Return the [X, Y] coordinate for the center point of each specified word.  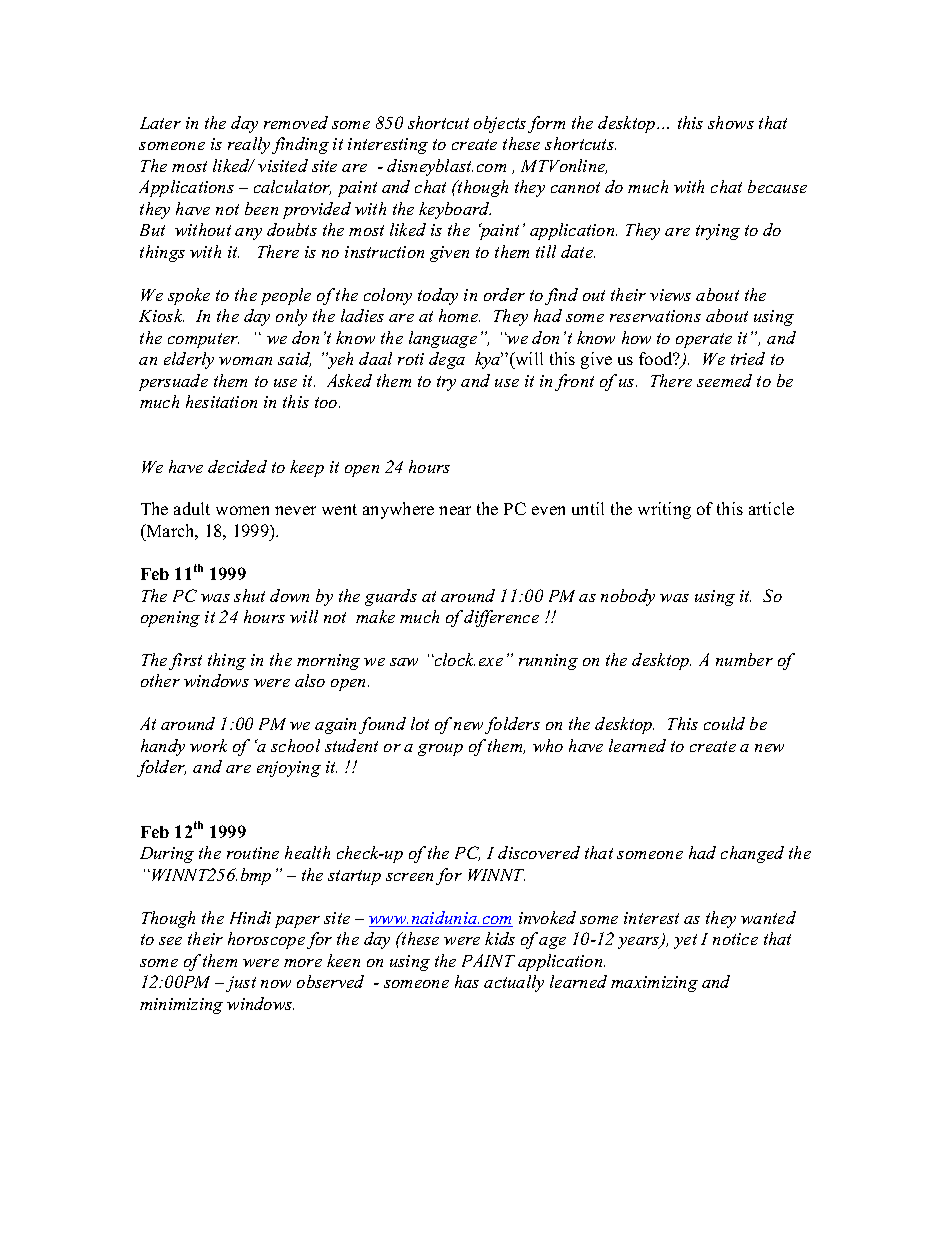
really [249, 145]
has [467, 981]
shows [731, 122]
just [241, 984]
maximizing [654, 984]
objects [500, 124]
